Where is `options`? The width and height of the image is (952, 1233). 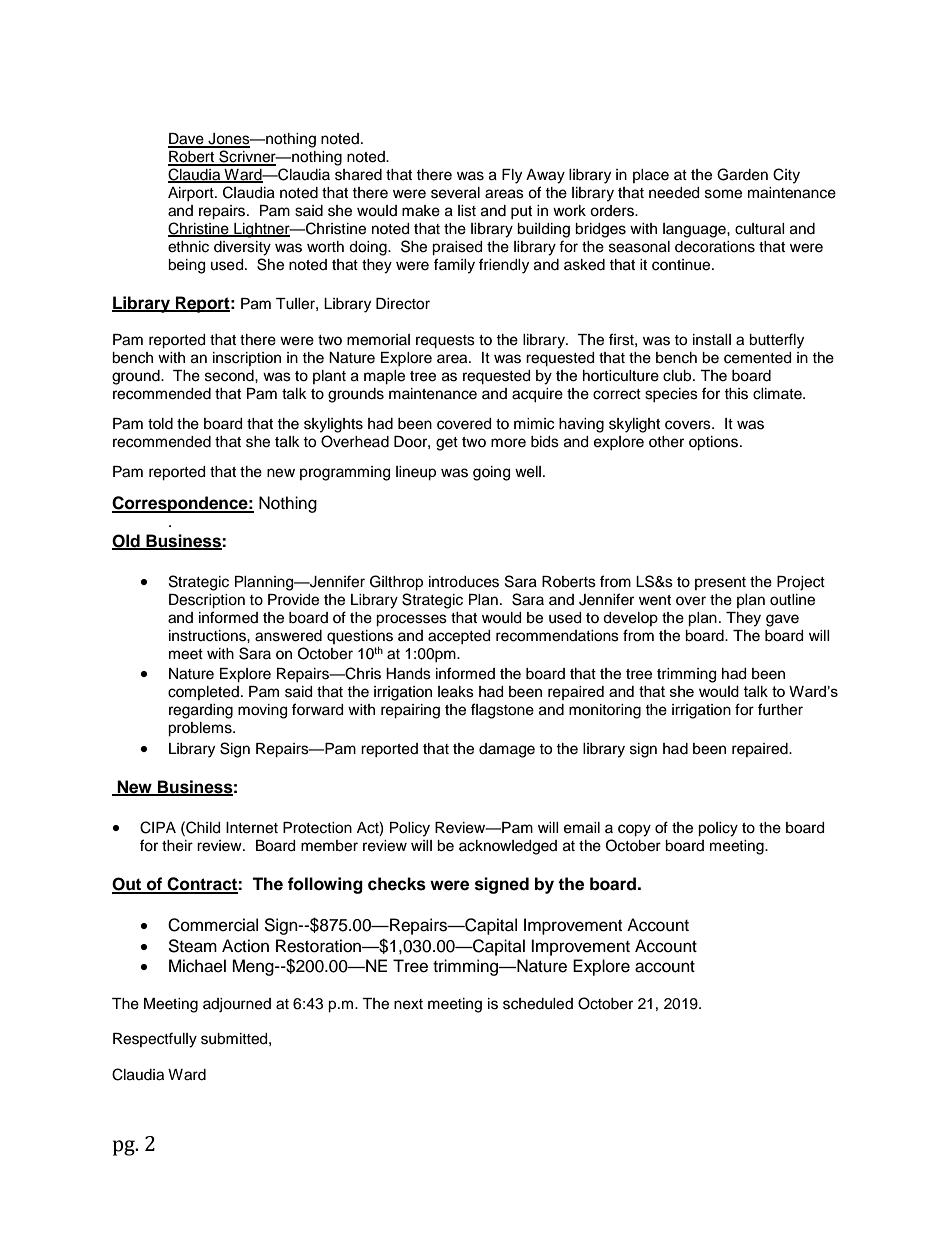 options is located at coordinates (715, 443).
